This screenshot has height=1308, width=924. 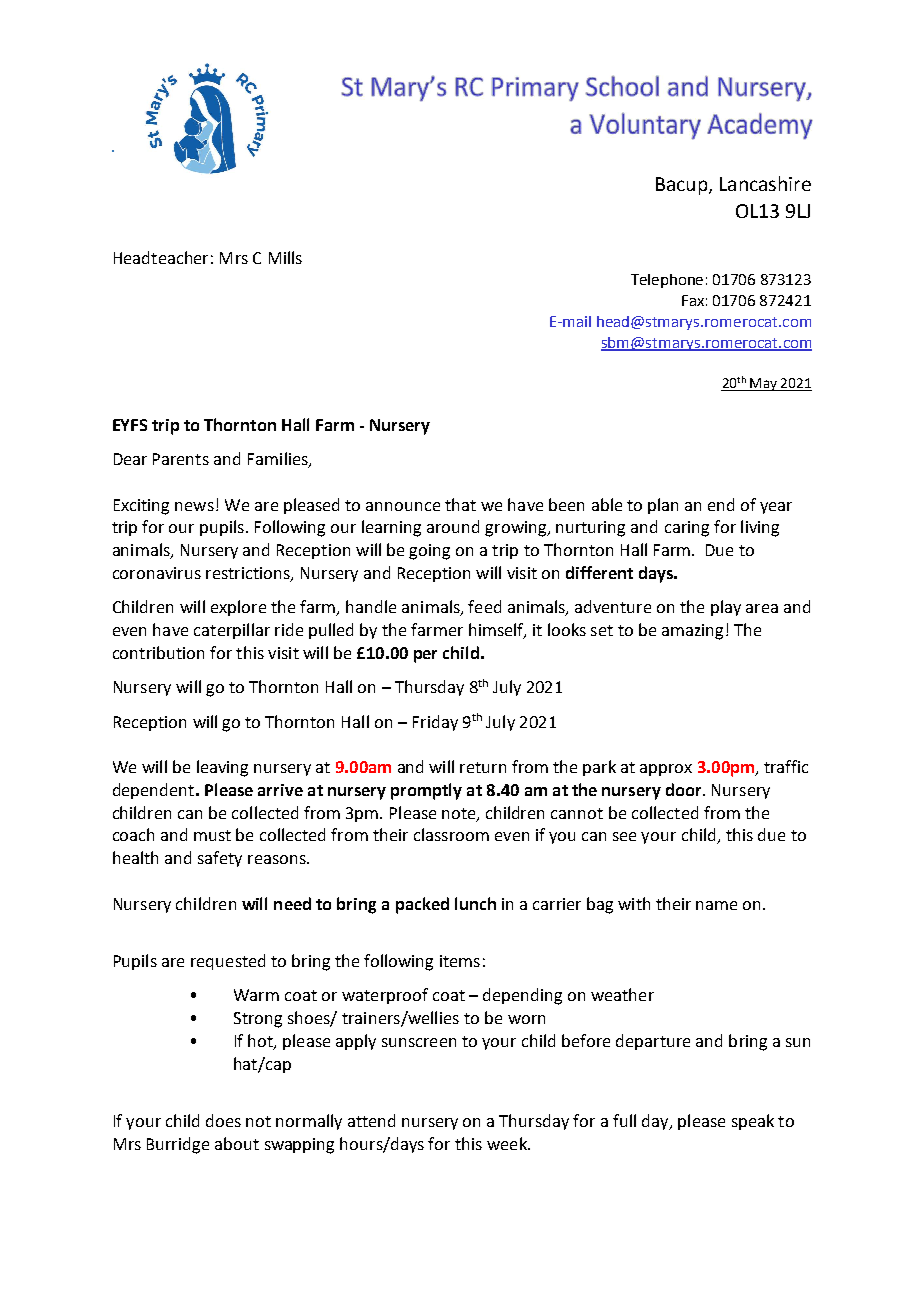 I want to click on week, so click(x=508, y=1143).
